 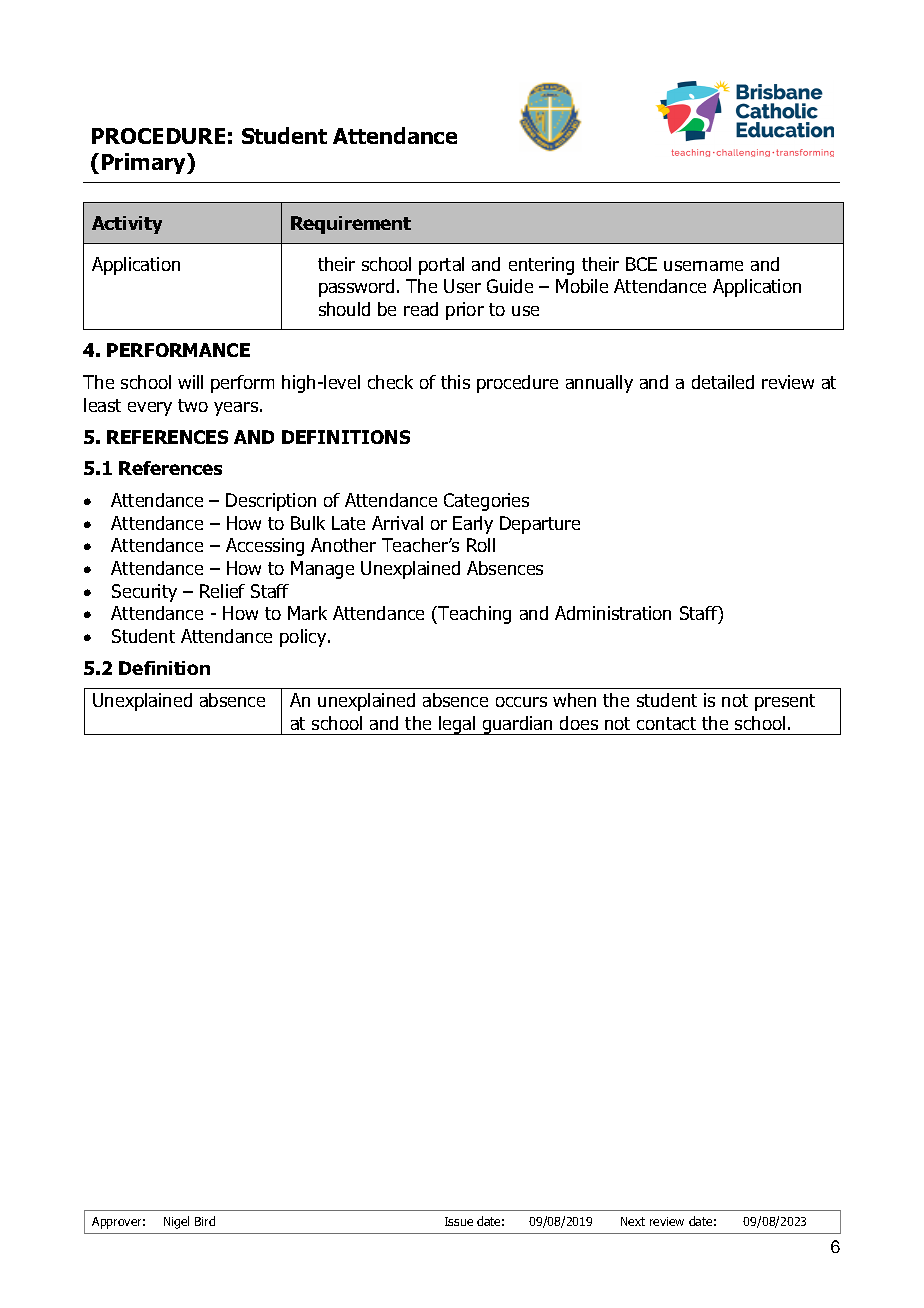 What do you see at coordinates (633, 1221) in the page?
I see `Next` at bounding box center [633, 1221].
